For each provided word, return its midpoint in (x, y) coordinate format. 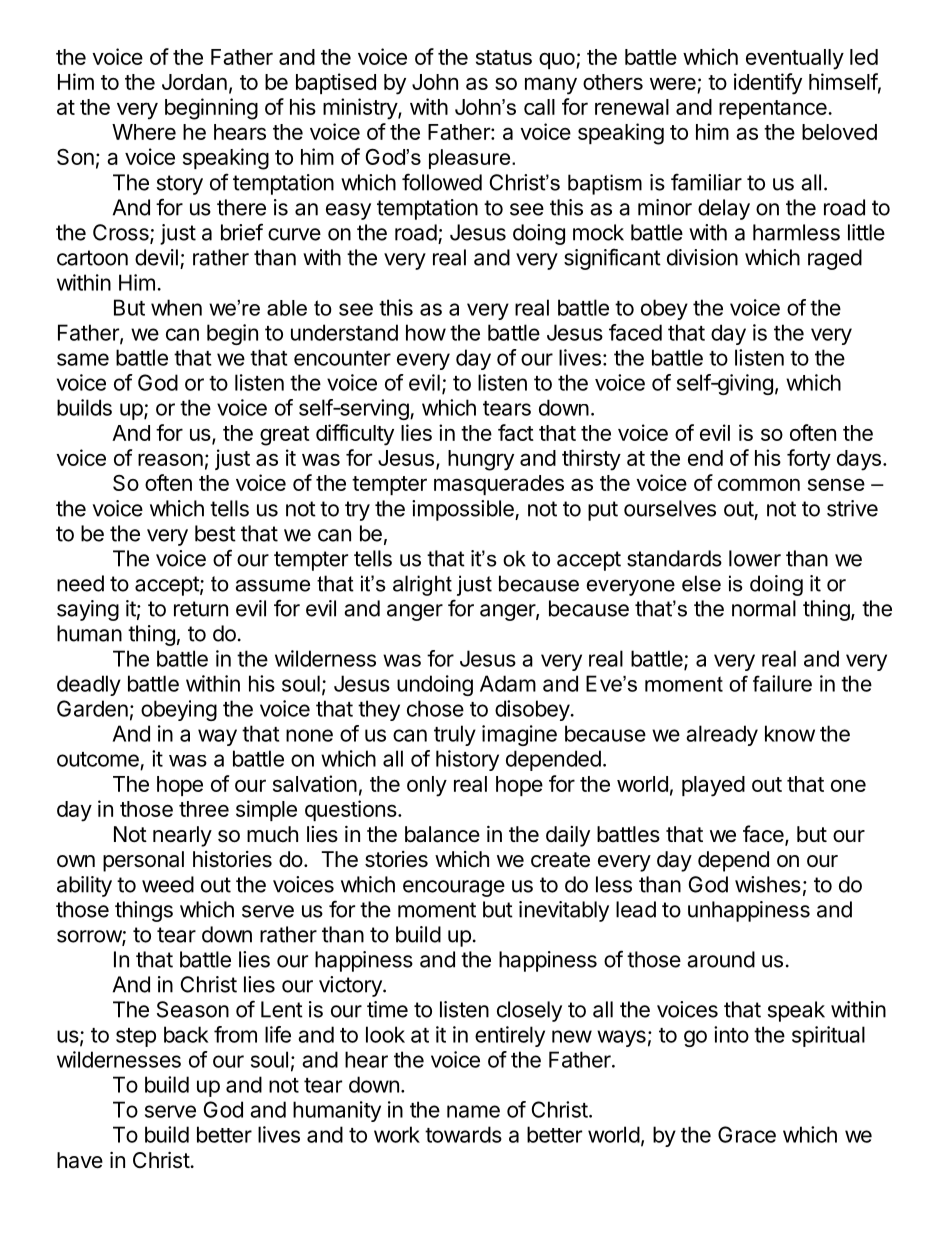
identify (768, 84)
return (201, 609)
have (80, 1160)
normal (764, 608)
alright (422, 585)
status (504, 57)
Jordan (194, 82)
